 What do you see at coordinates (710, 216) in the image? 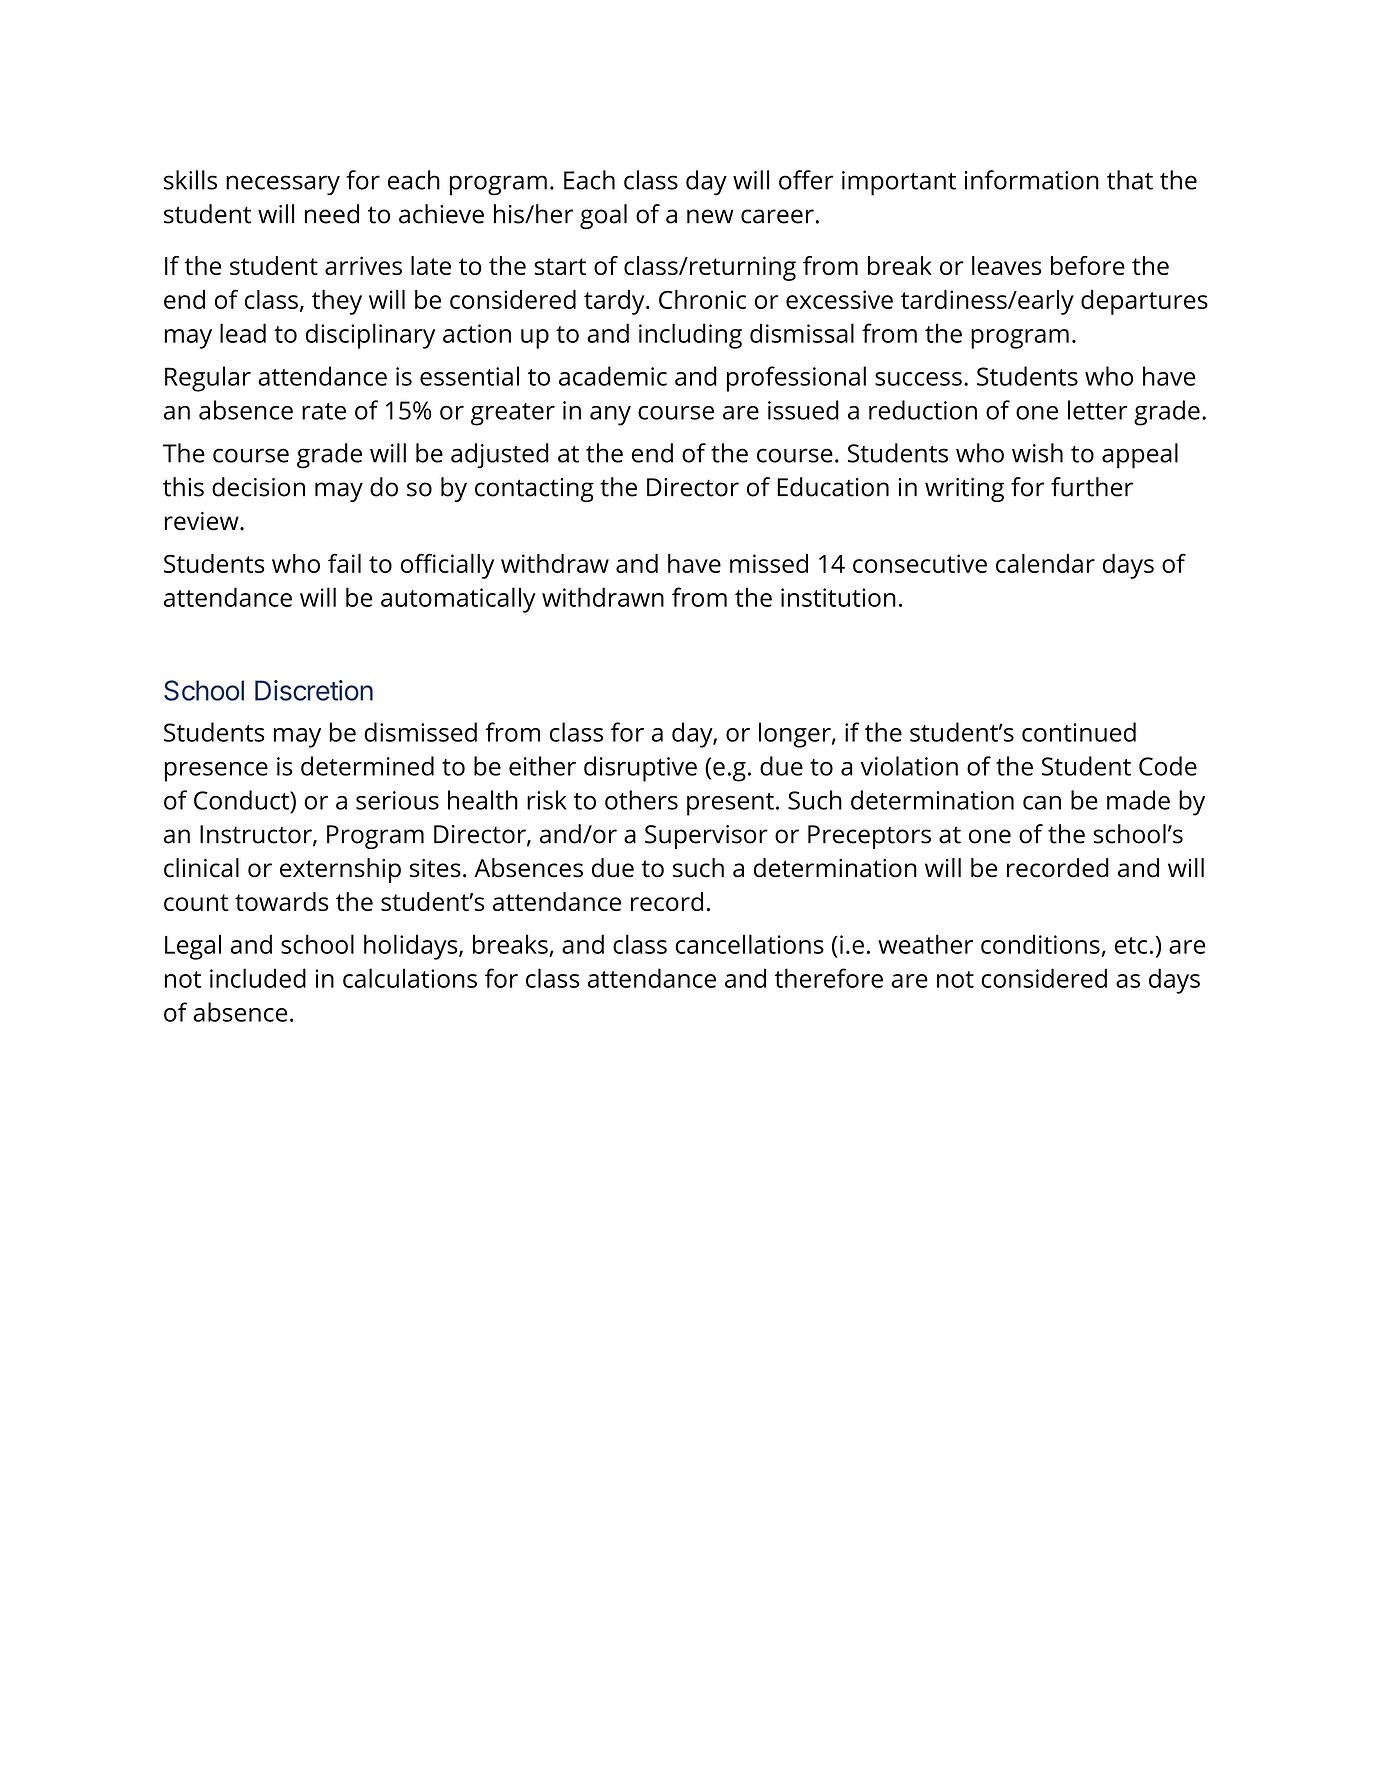
I see `new` at bounding box center [710, 216].
